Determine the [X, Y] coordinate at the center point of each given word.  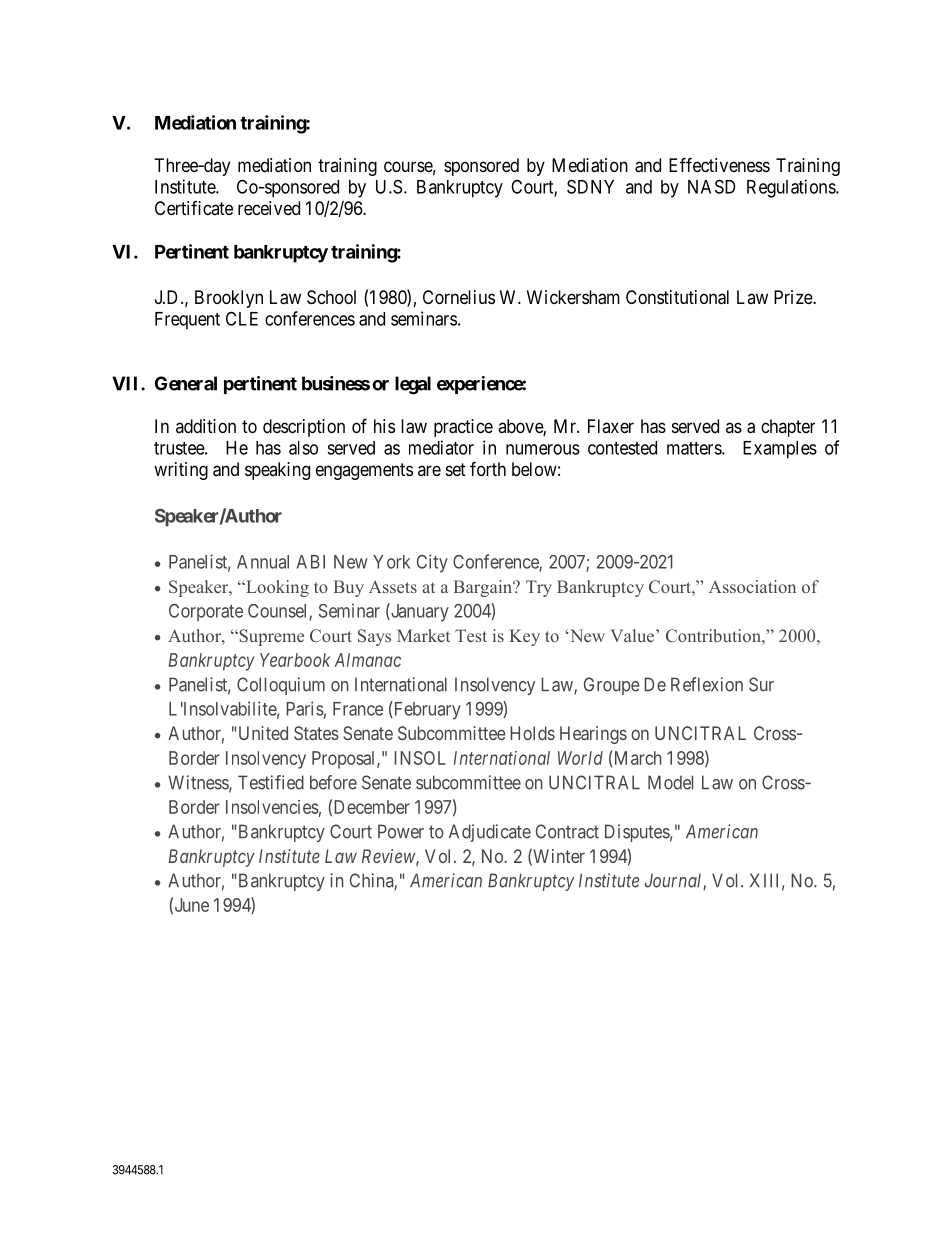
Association [752, 586]
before [333, 782]
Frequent [187, 321]
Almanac [367, 660]
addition [206, 426]
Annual [263, 562]
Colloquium [281, 686]
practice [463, 428]
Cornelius [459, 297]
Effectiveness [719, 164]
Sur [761, 684]
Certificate [194, 208]
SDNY [590, 186]
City [432, 563]
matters [695, 448]
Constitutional [677, 297]
